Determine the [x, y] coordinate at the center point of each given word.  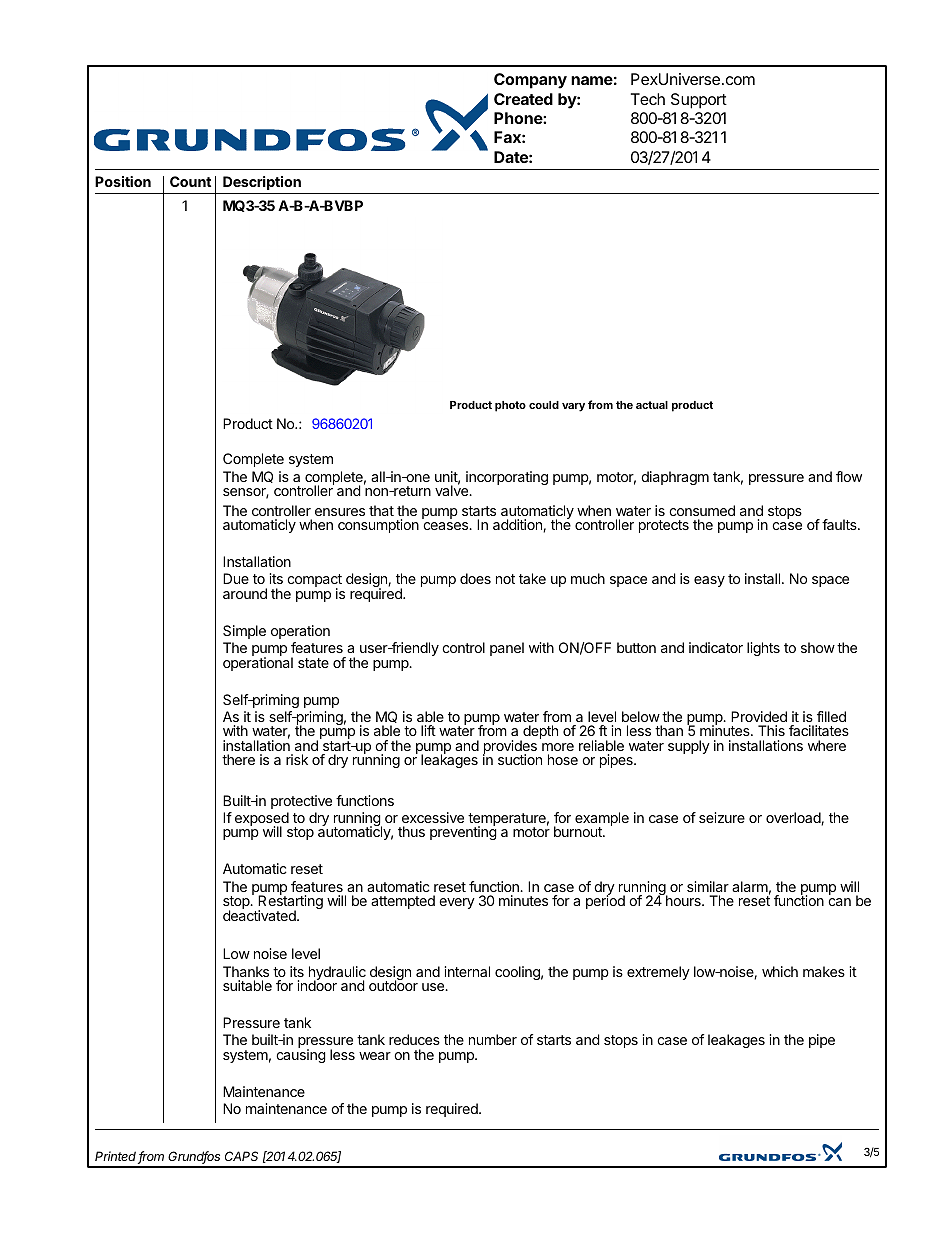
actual [652, 405]
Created [523, 99]
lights [763, 649]
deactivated [260, 914]
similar [708, 886]
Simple [244, 632]
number [493, 1039]
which [780, 971]
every [457, 903]
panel [507, 649]
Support [699, 101]
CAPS [241, 1156]
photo [510, 406]
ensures [340, 512]
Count [190, 181]
